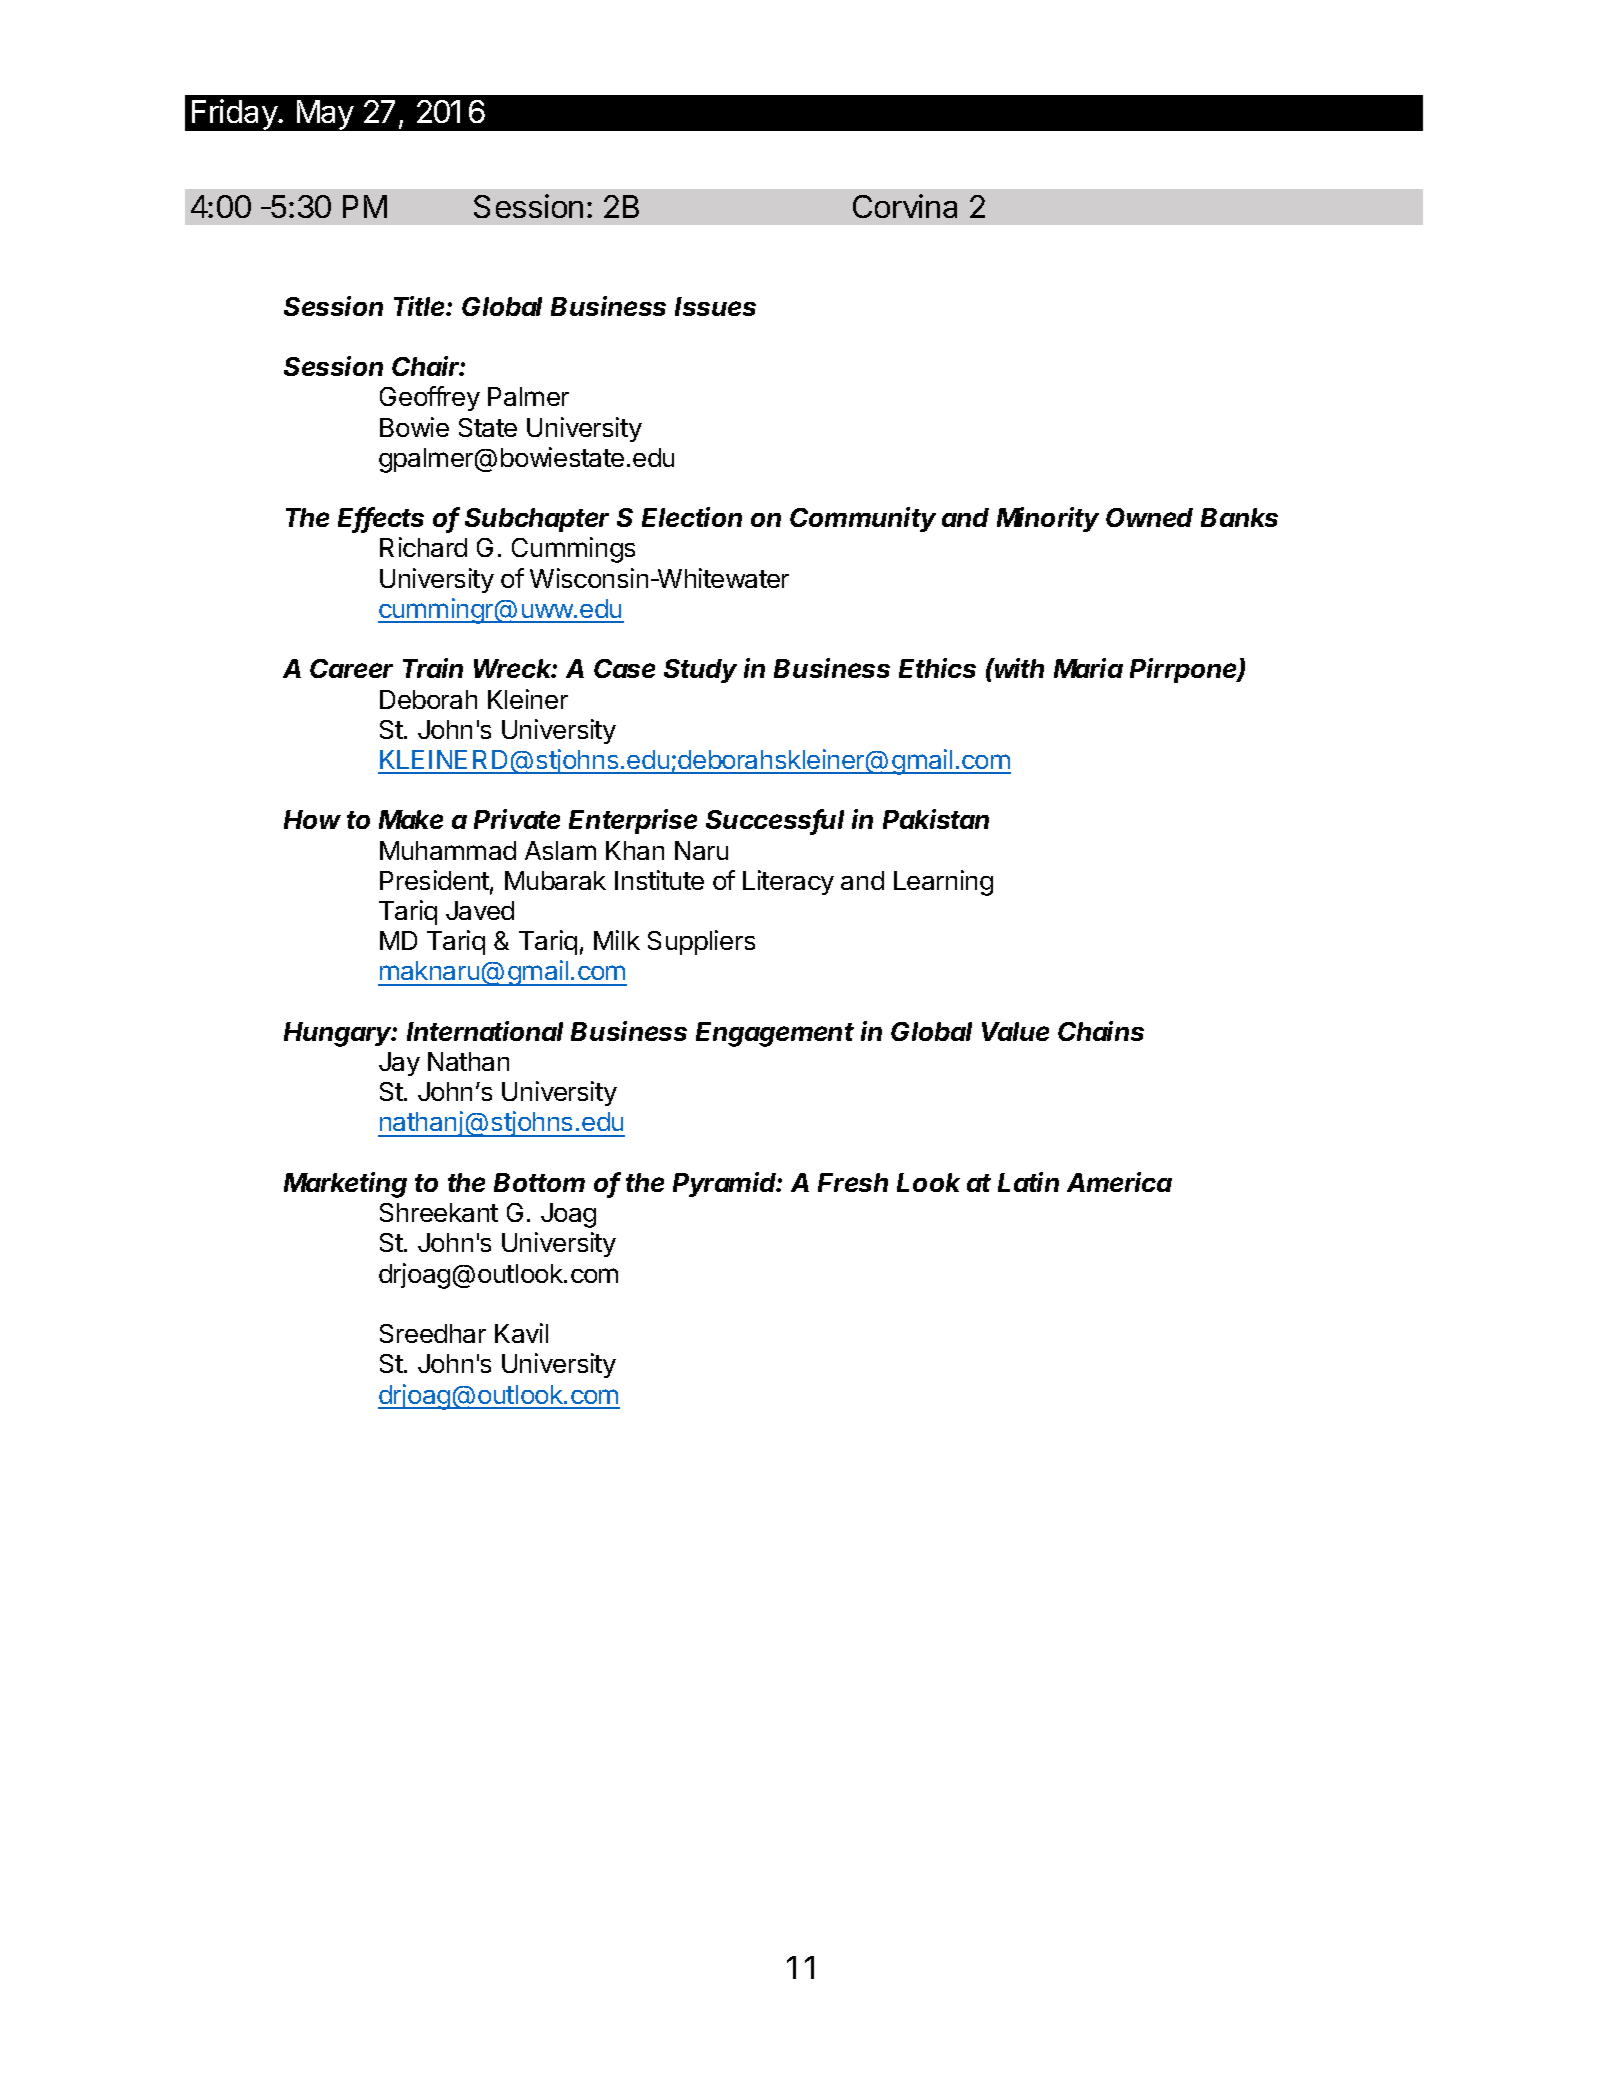 Image resolution: width=1608 pixels, height=2081 pixels. What do you see at coordinates (345, 1185) in the screenshot?
I see `Marketing` at bounding box center [345, 1185].
